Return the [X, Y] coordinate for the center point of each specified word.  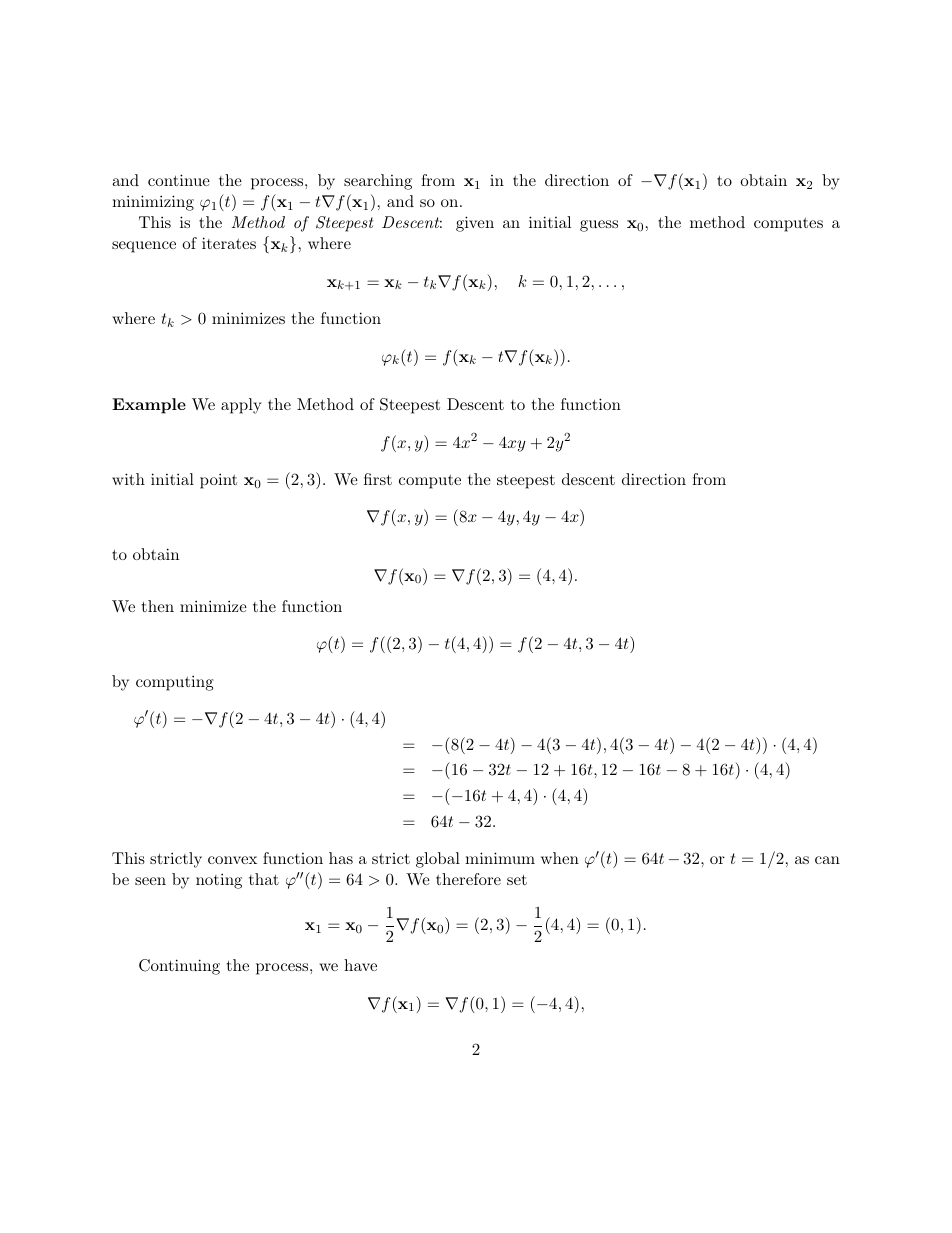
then [158, 606]
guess [599, 226]
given [475, 224]
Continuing [179, 967]
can [827, 860]
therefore [468, 879]
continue [179, 180]
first [378, 479]
